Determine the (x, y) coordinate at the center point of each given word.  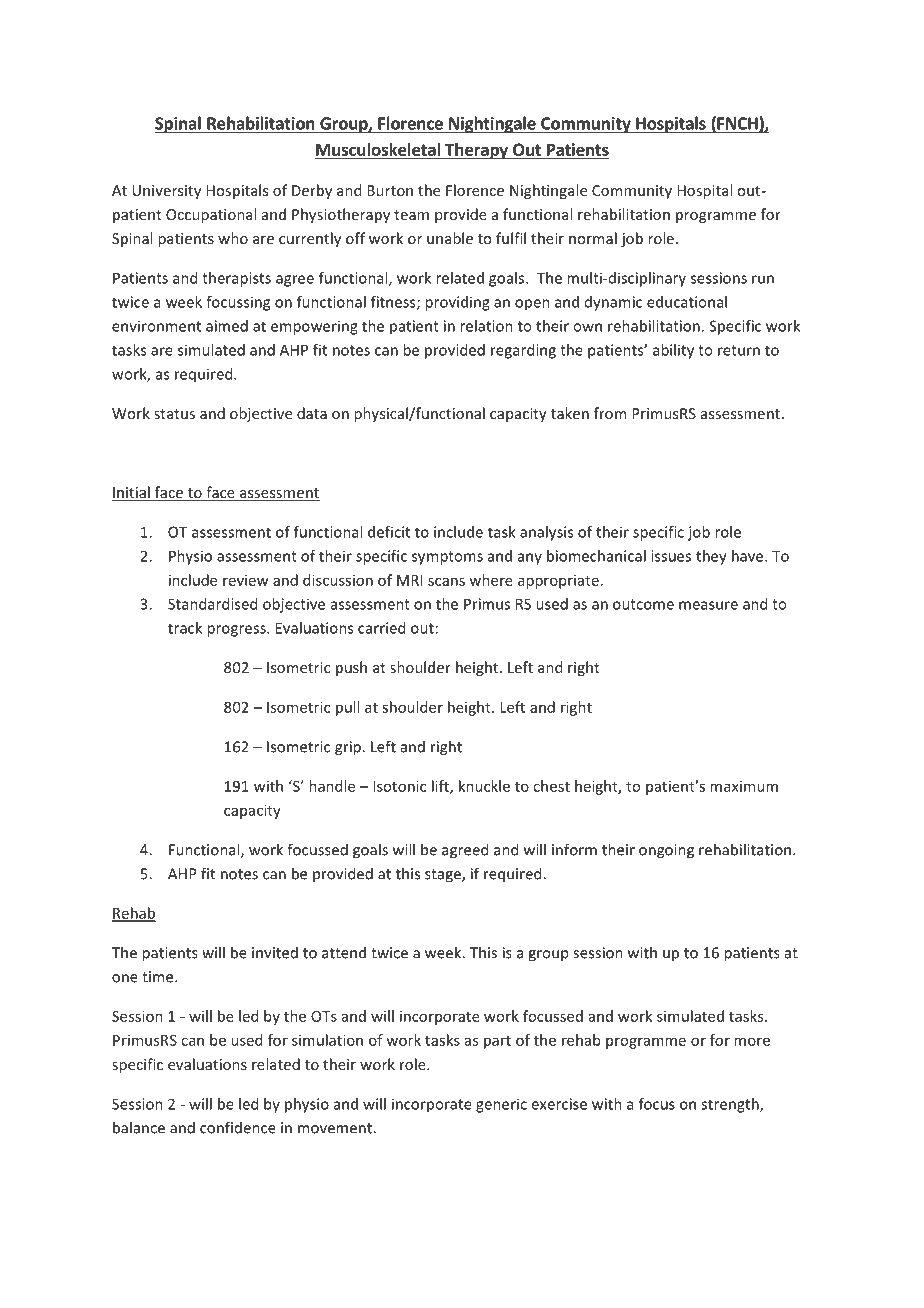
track (185, 628)
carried (381, 628)
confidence (238, 1127)
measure (708, 605)
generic (501, 1105)
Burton (390, 190)
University (166, 192)
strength (731, 1105)
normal (593, 238)
